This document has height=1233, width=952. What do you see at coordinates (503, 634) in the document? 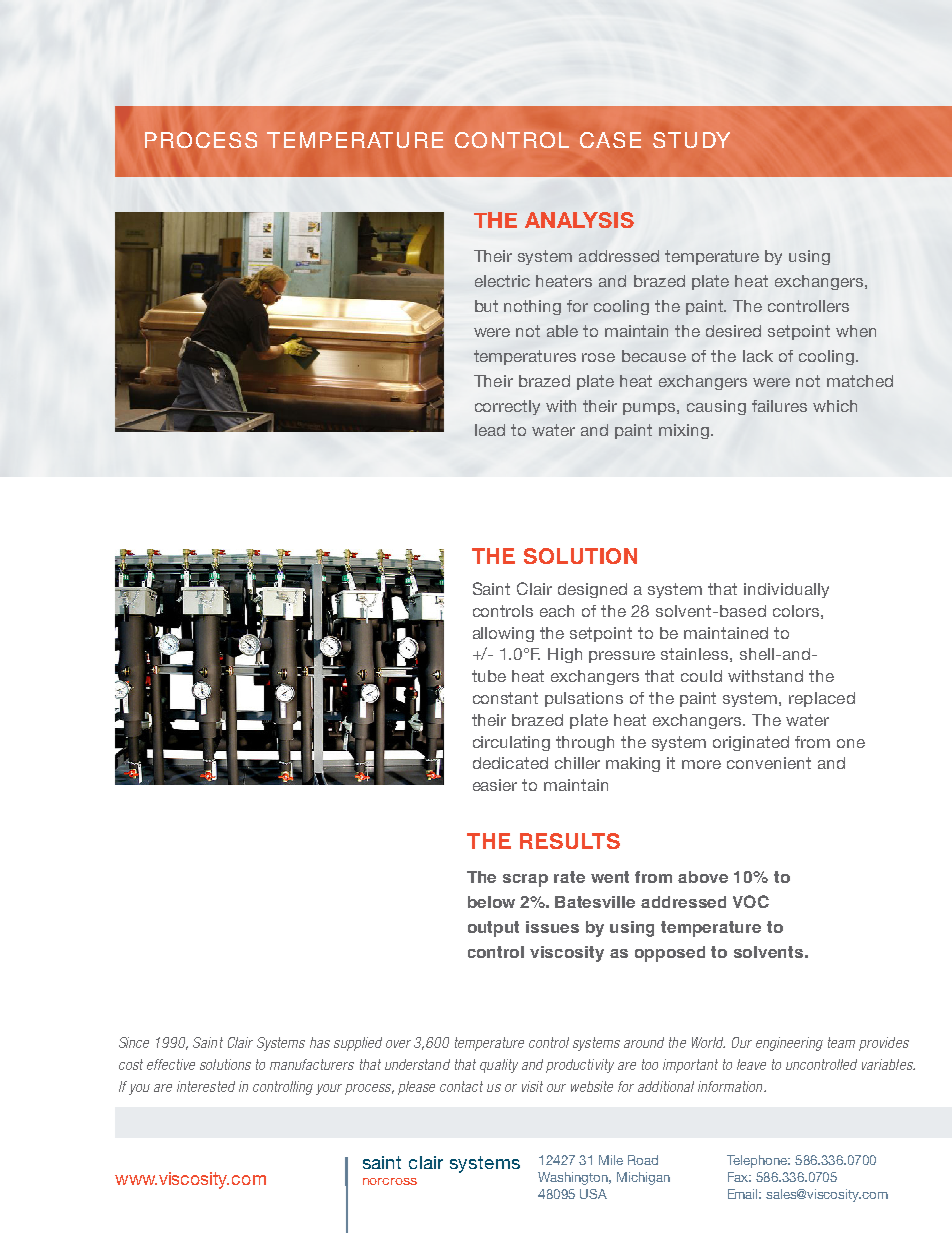
I see `allowing` at bounding box center [503, 634].
